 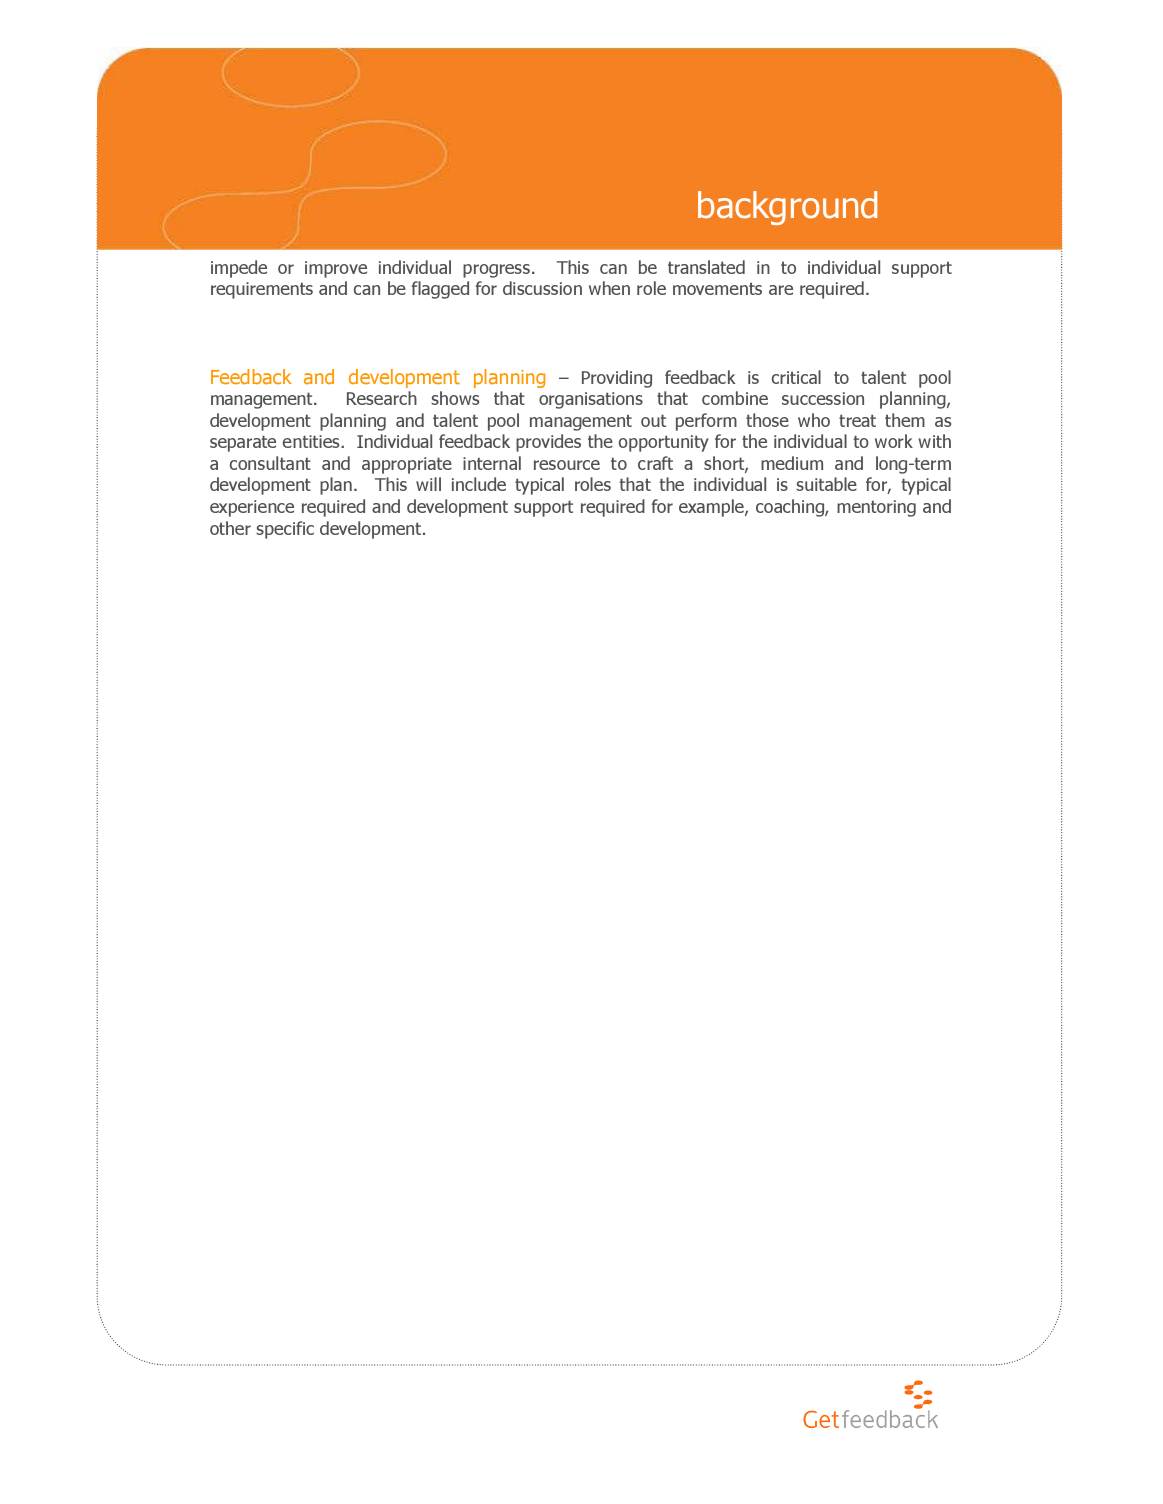 What do you see at coordinates (262, 290) in the screenshot?
I see `requirements` at bounding box center [262, 290].
